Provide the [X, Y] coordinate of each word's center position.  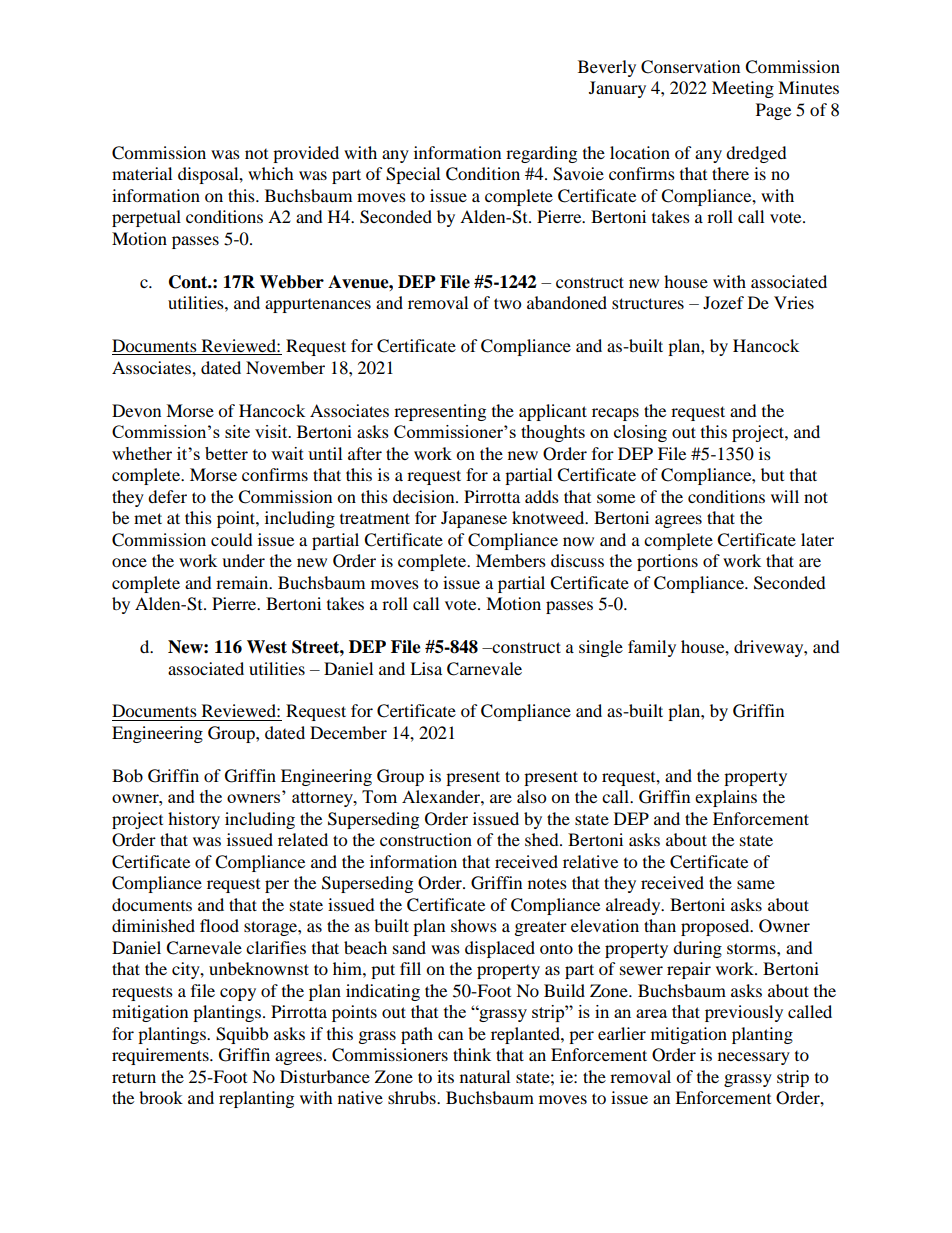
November [285, 367]
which [271, 173]
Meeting [743, 89]
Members [511, 560]
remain [243, 582]
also [531, 796]
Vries [794, 302]
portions [667, 562]
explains [726, 798]
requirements [161, 1056]
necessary [754, 1058]
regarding [541, 154]
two [507, 303]
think [472, 1054]
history [194, 820]
